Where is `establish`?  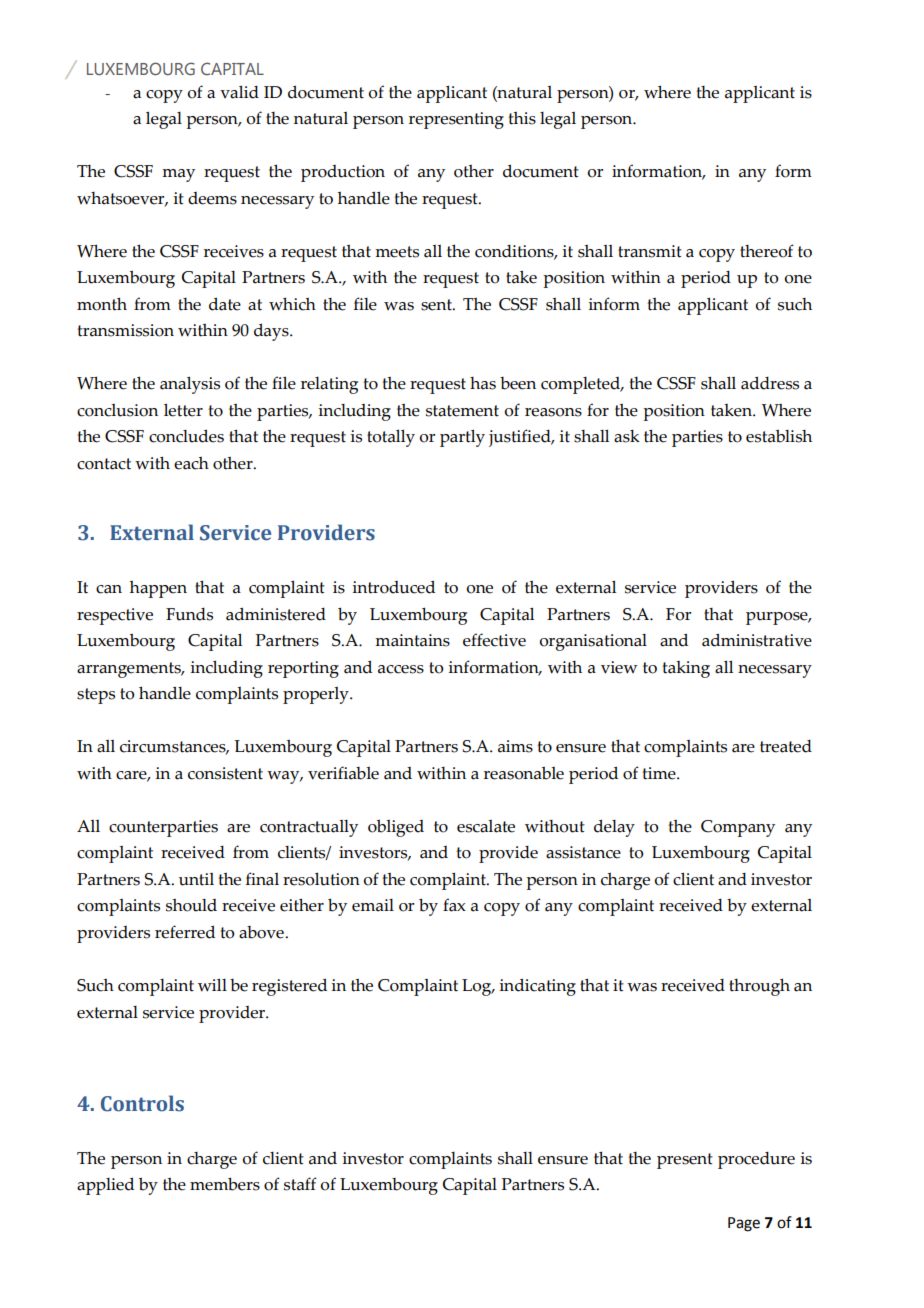
establish is located at coordinates (779, 436).
